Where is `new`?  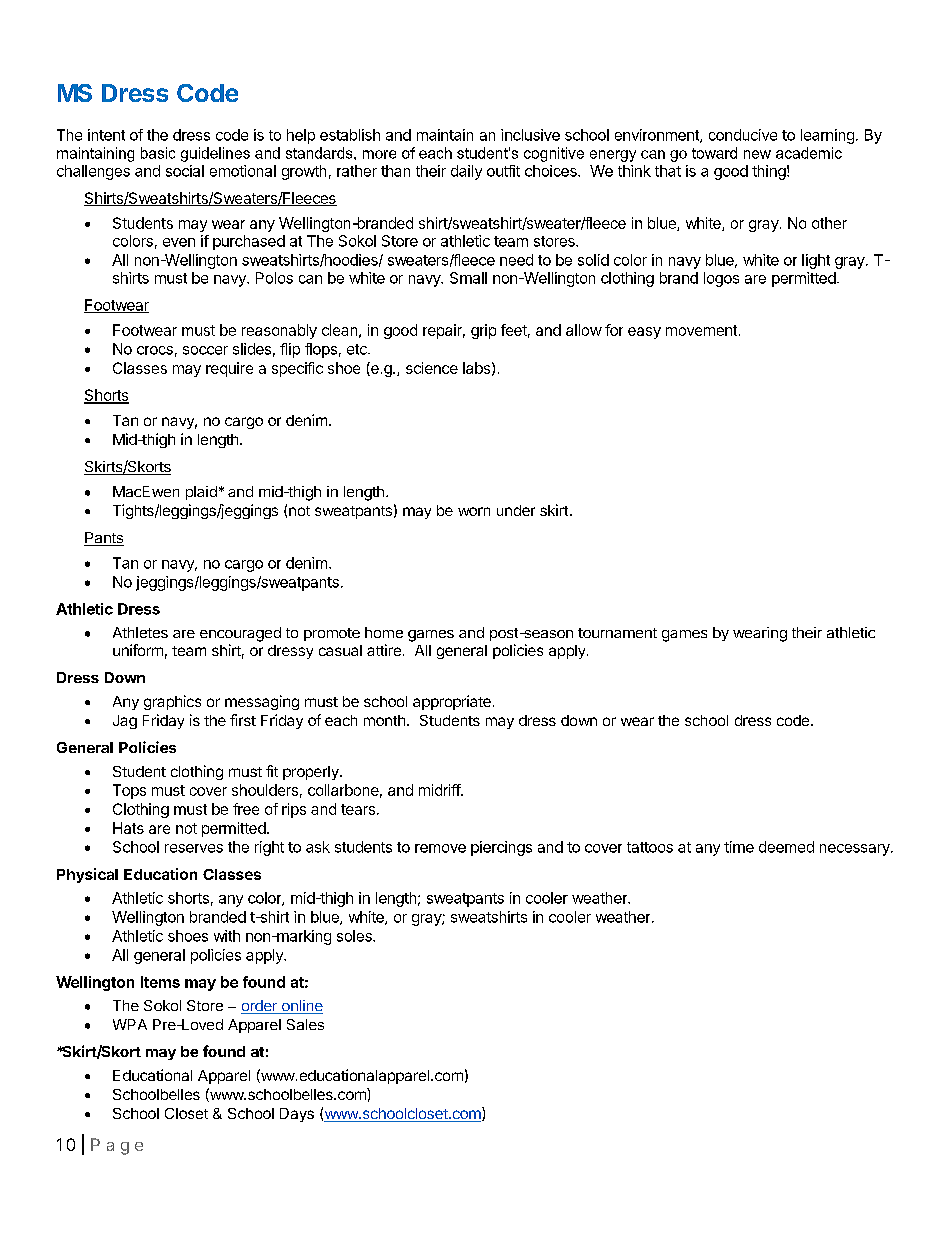 new is located at coordinates (757, 154).
